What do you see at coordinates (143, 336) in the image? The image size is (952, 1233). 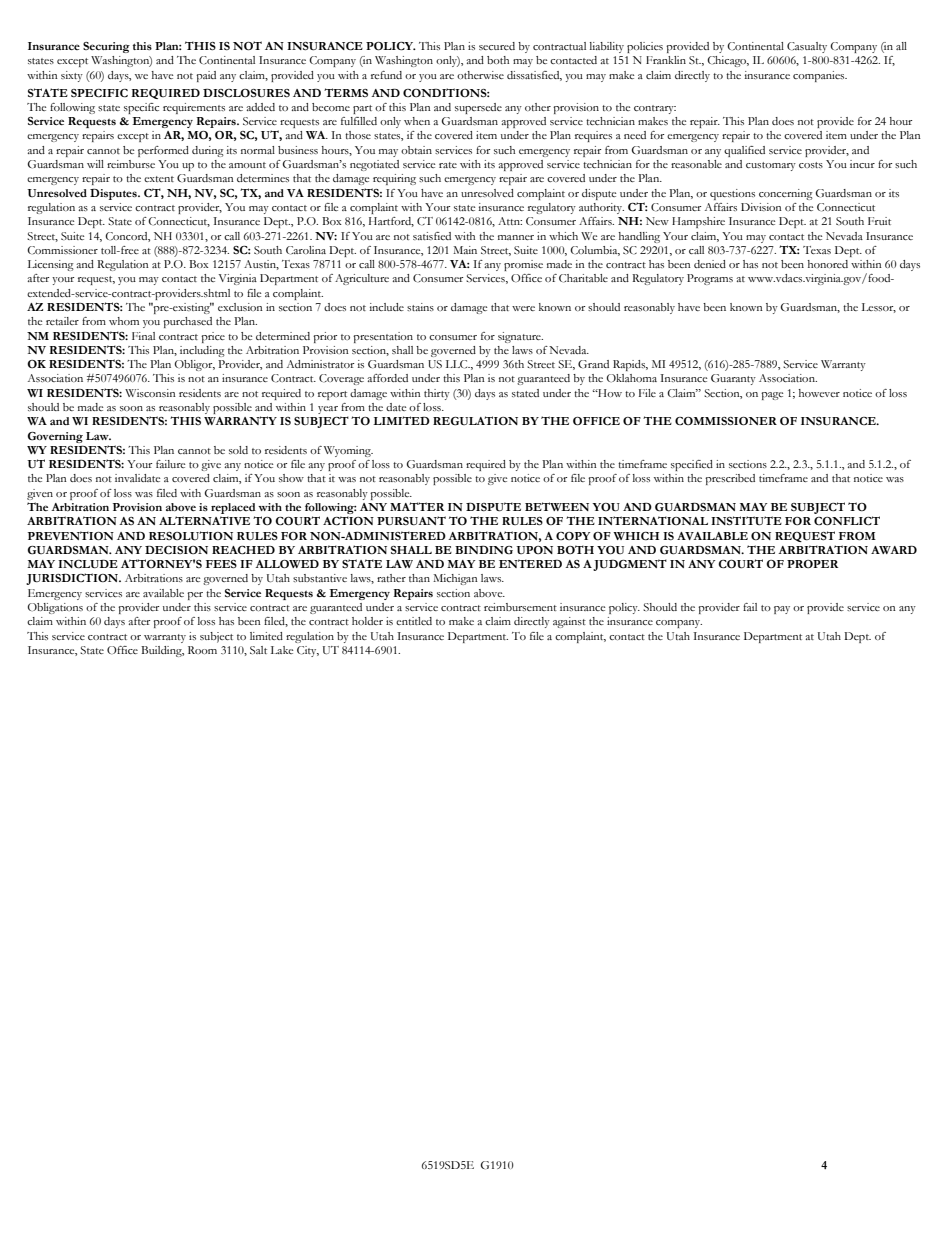 I see `Final` at bounding box center [143, 336].
